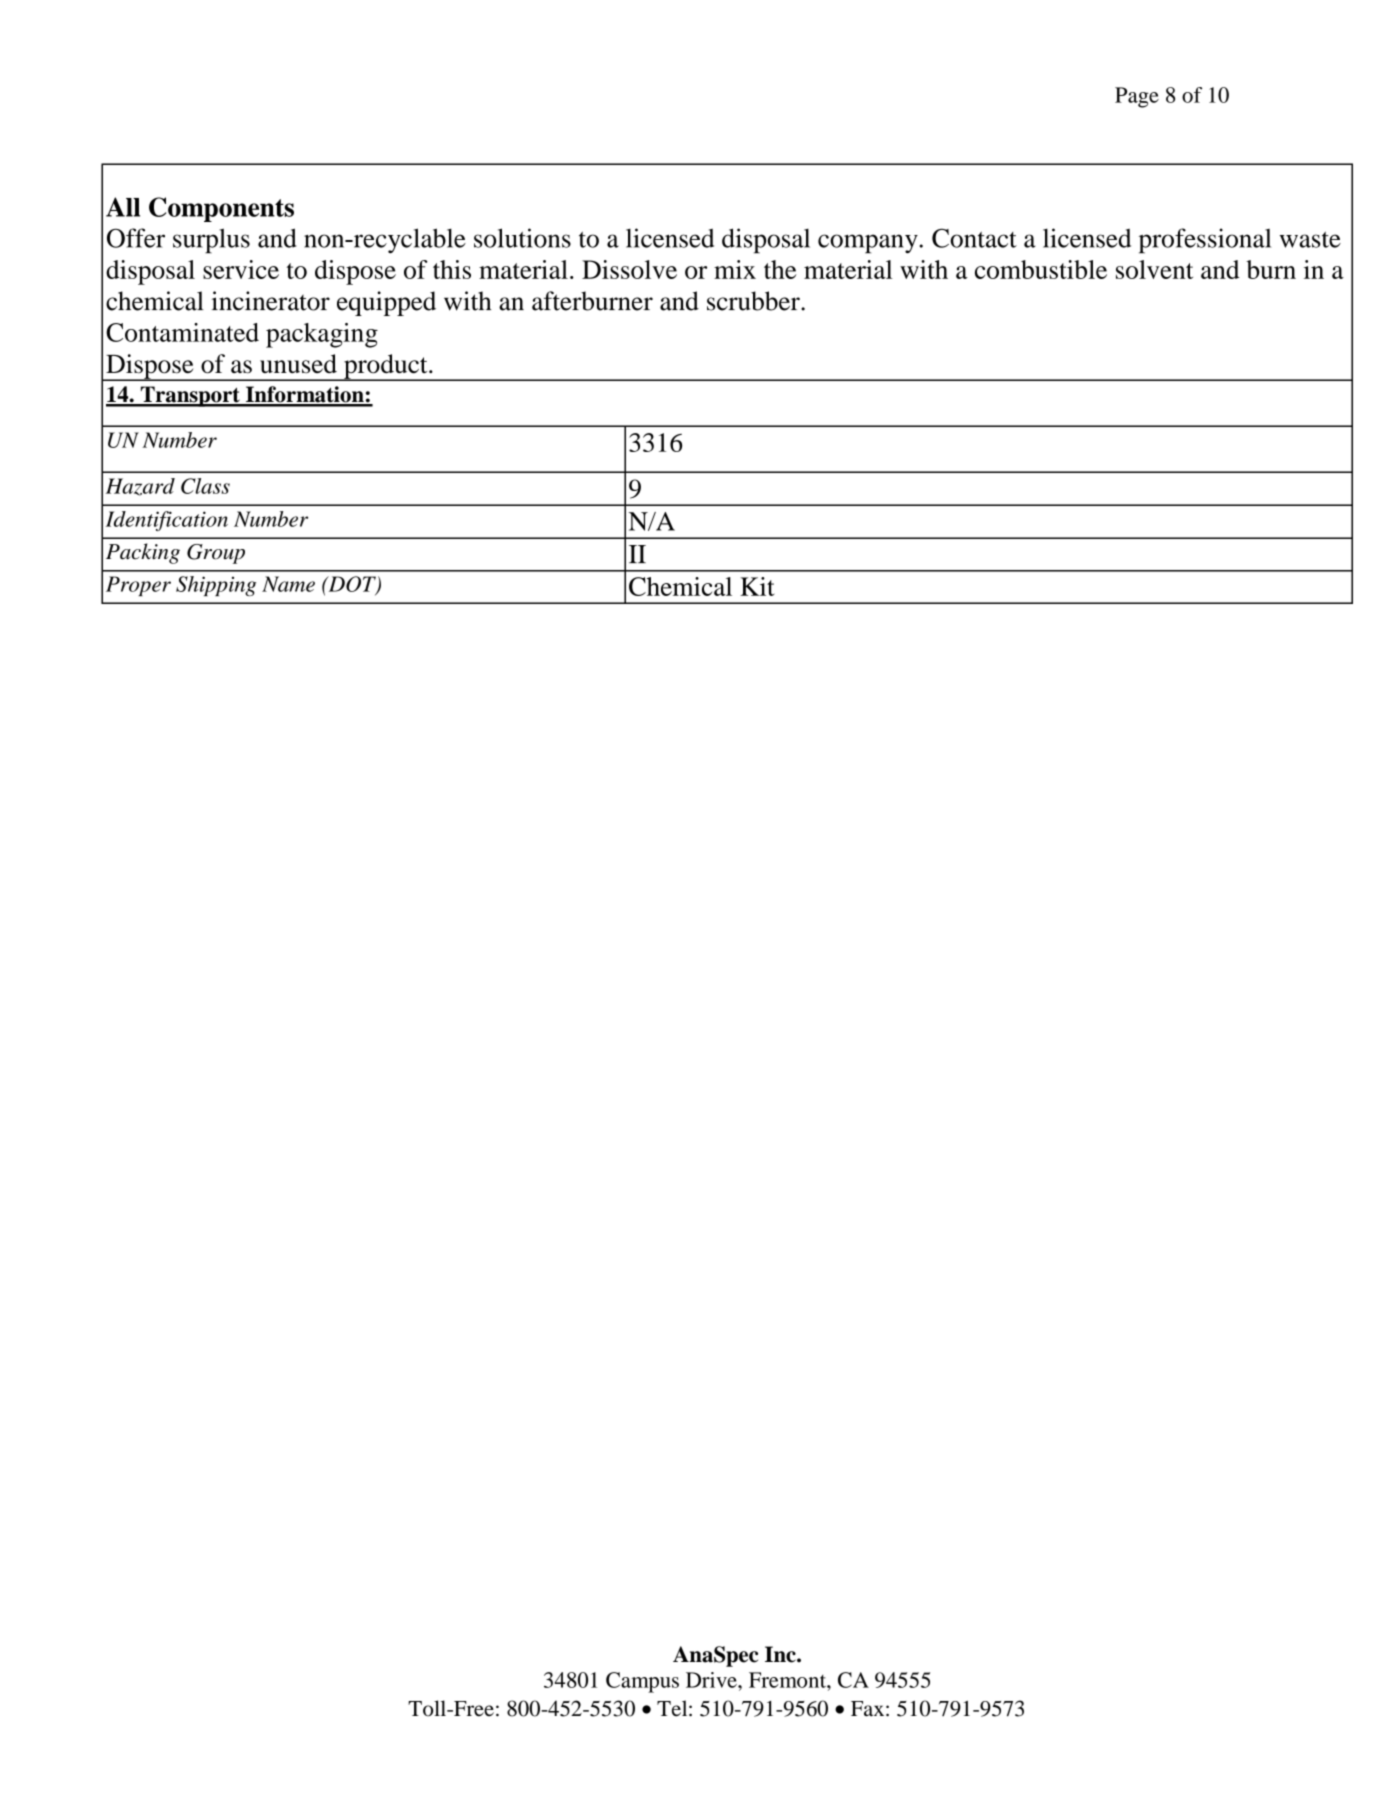 The image size is (1393, 1803). Describe the element at coordinates (221, 209) in the screenshot. I see `Components` at that location.
